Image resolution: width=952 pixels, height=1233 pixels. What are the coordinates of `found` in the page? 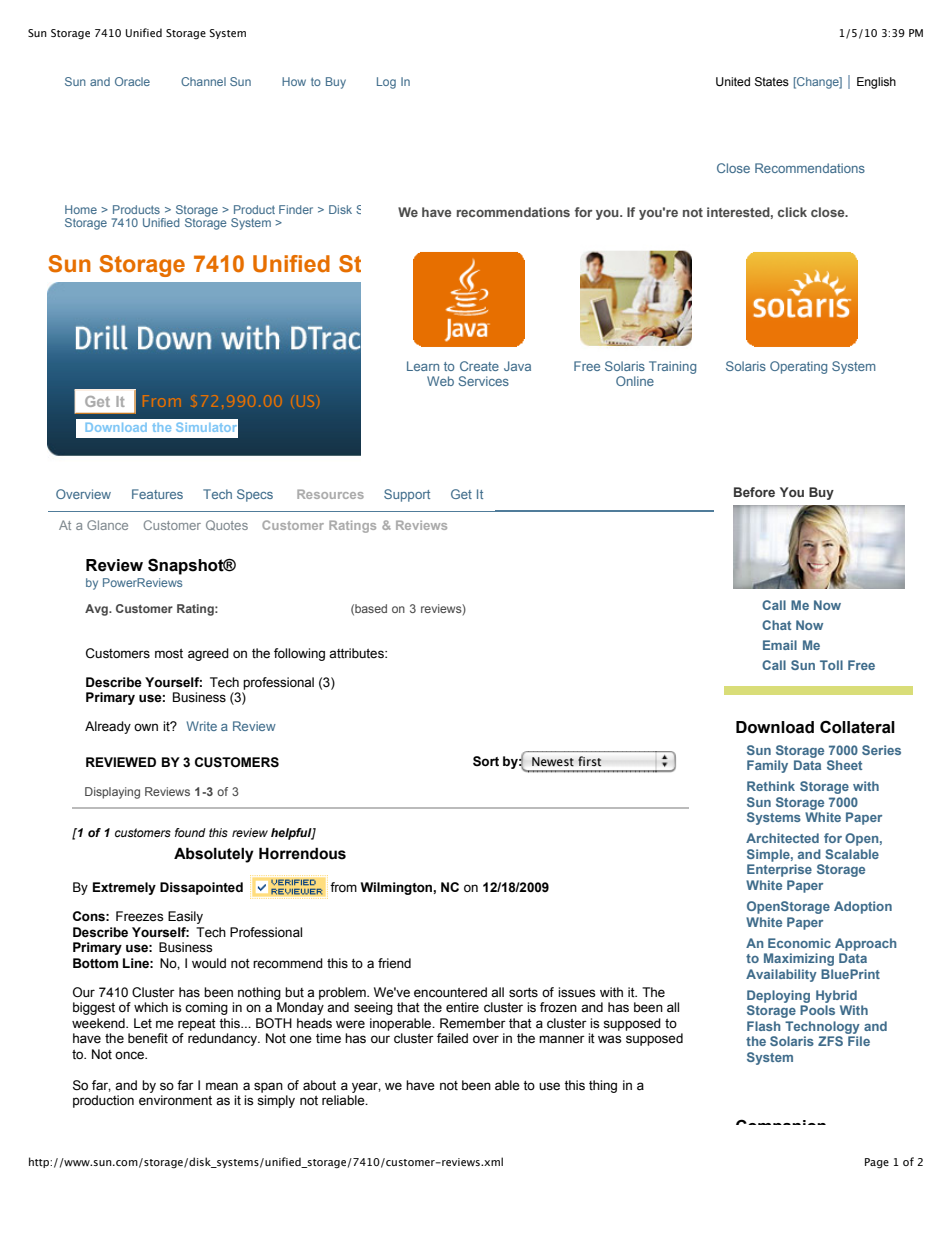 It's located at (190, 832).
